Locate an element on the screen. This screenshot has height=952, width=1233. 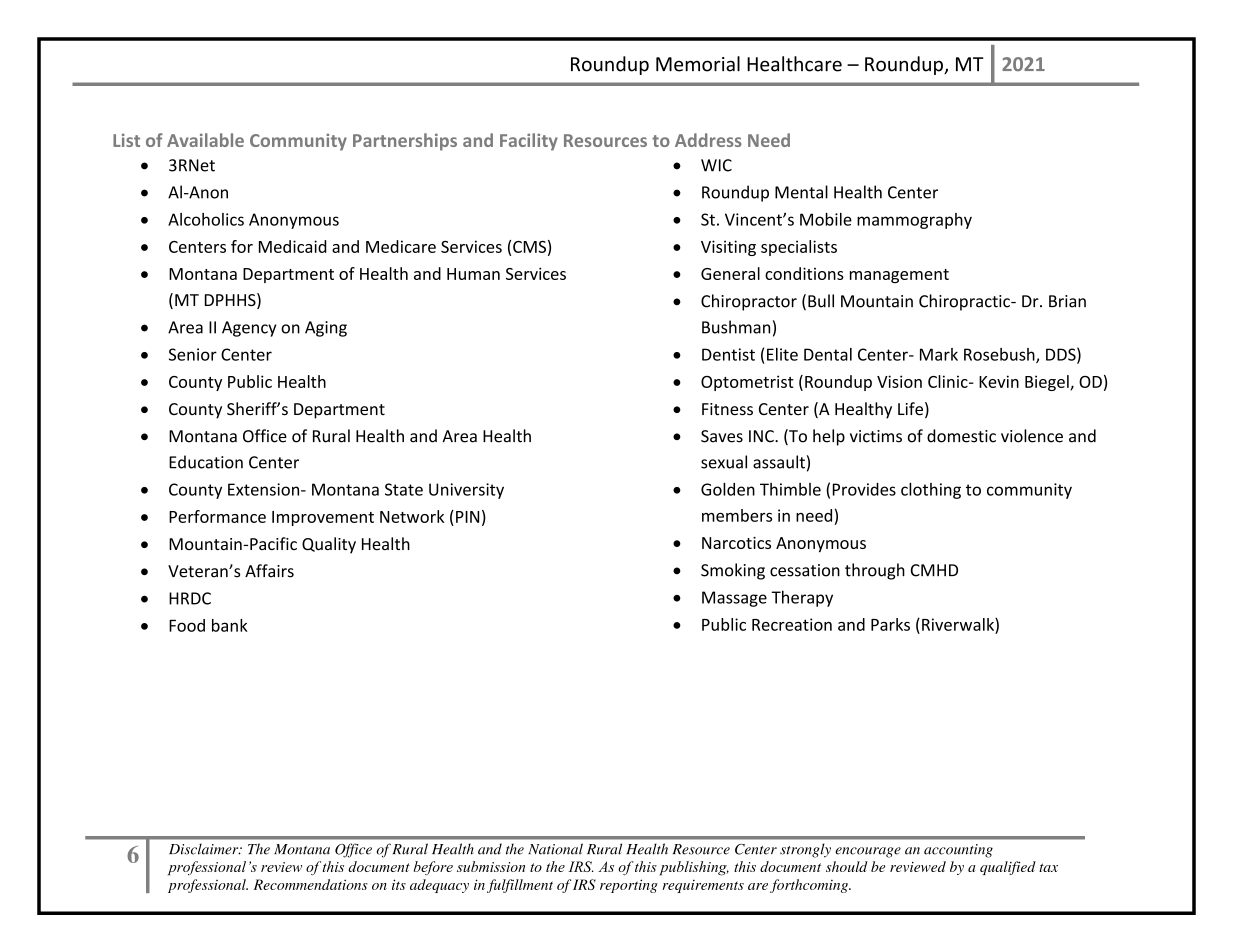
Medicaid is located at coordinates (293, 246).
